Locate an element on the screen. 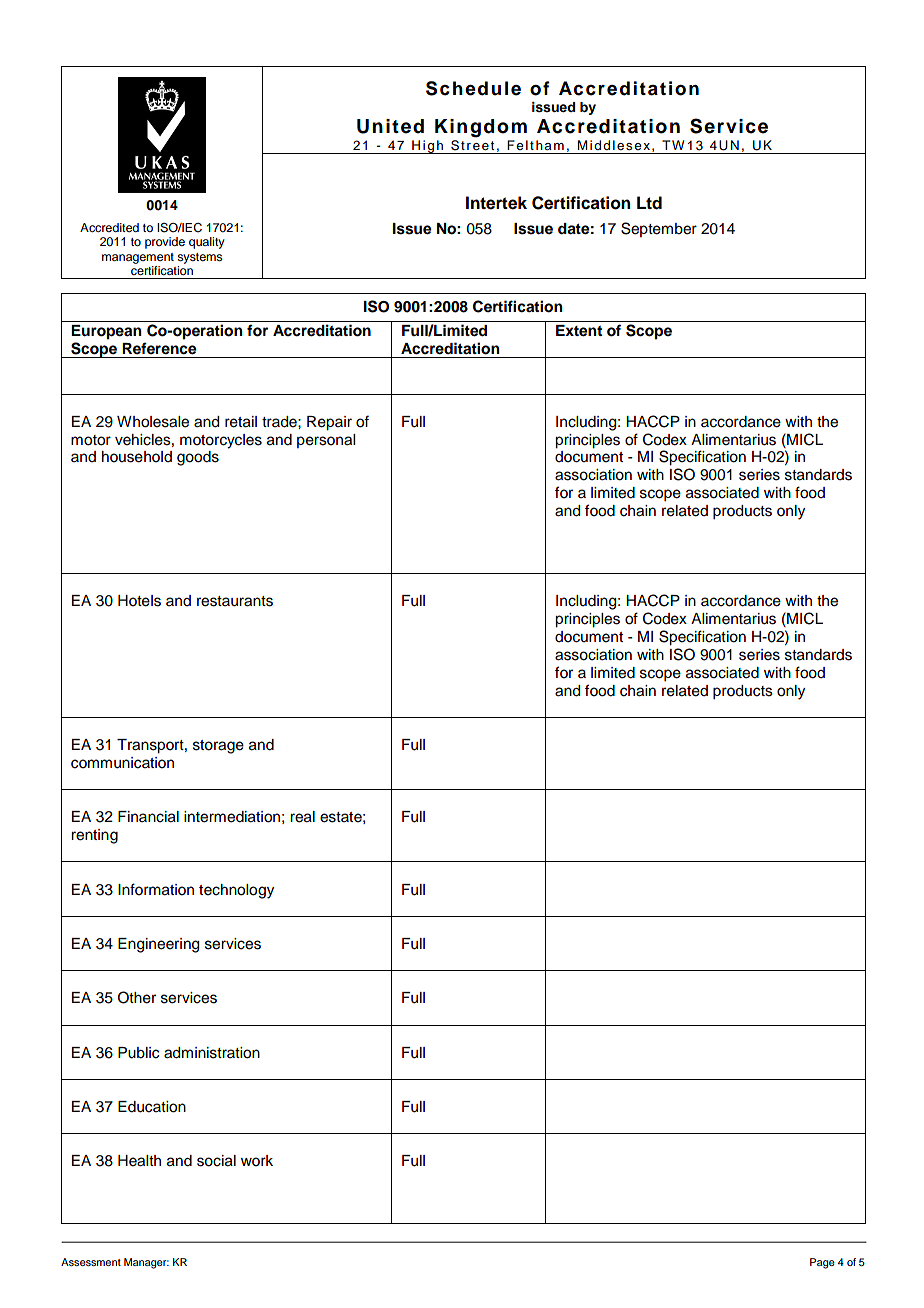 This screenshot has width=924, height=1308. goods is located at coordinates (198, 458).
